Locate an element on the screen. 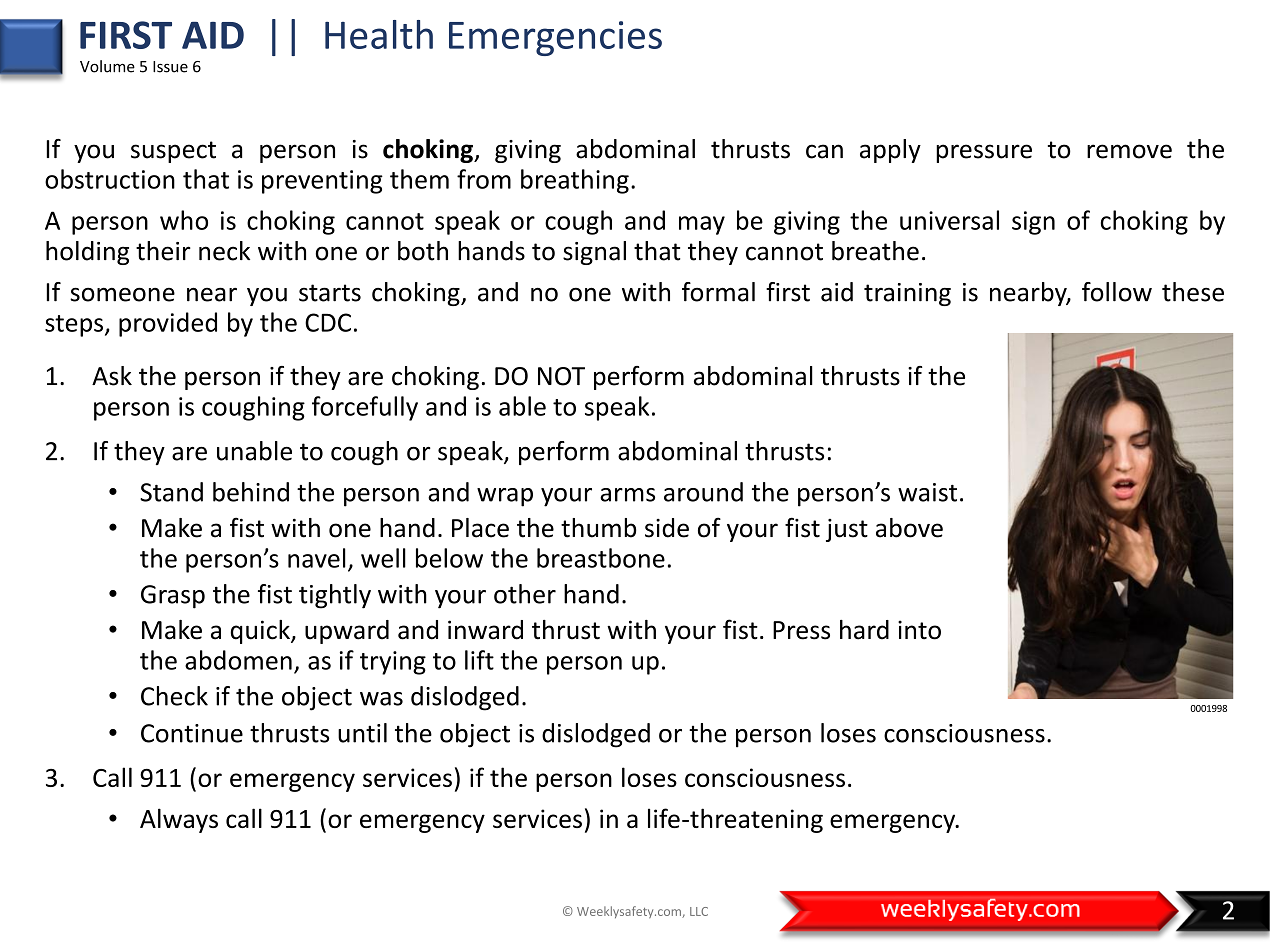 The width and height of the screenshot is (1270, 952). into is located at coordinates (919, 630).
